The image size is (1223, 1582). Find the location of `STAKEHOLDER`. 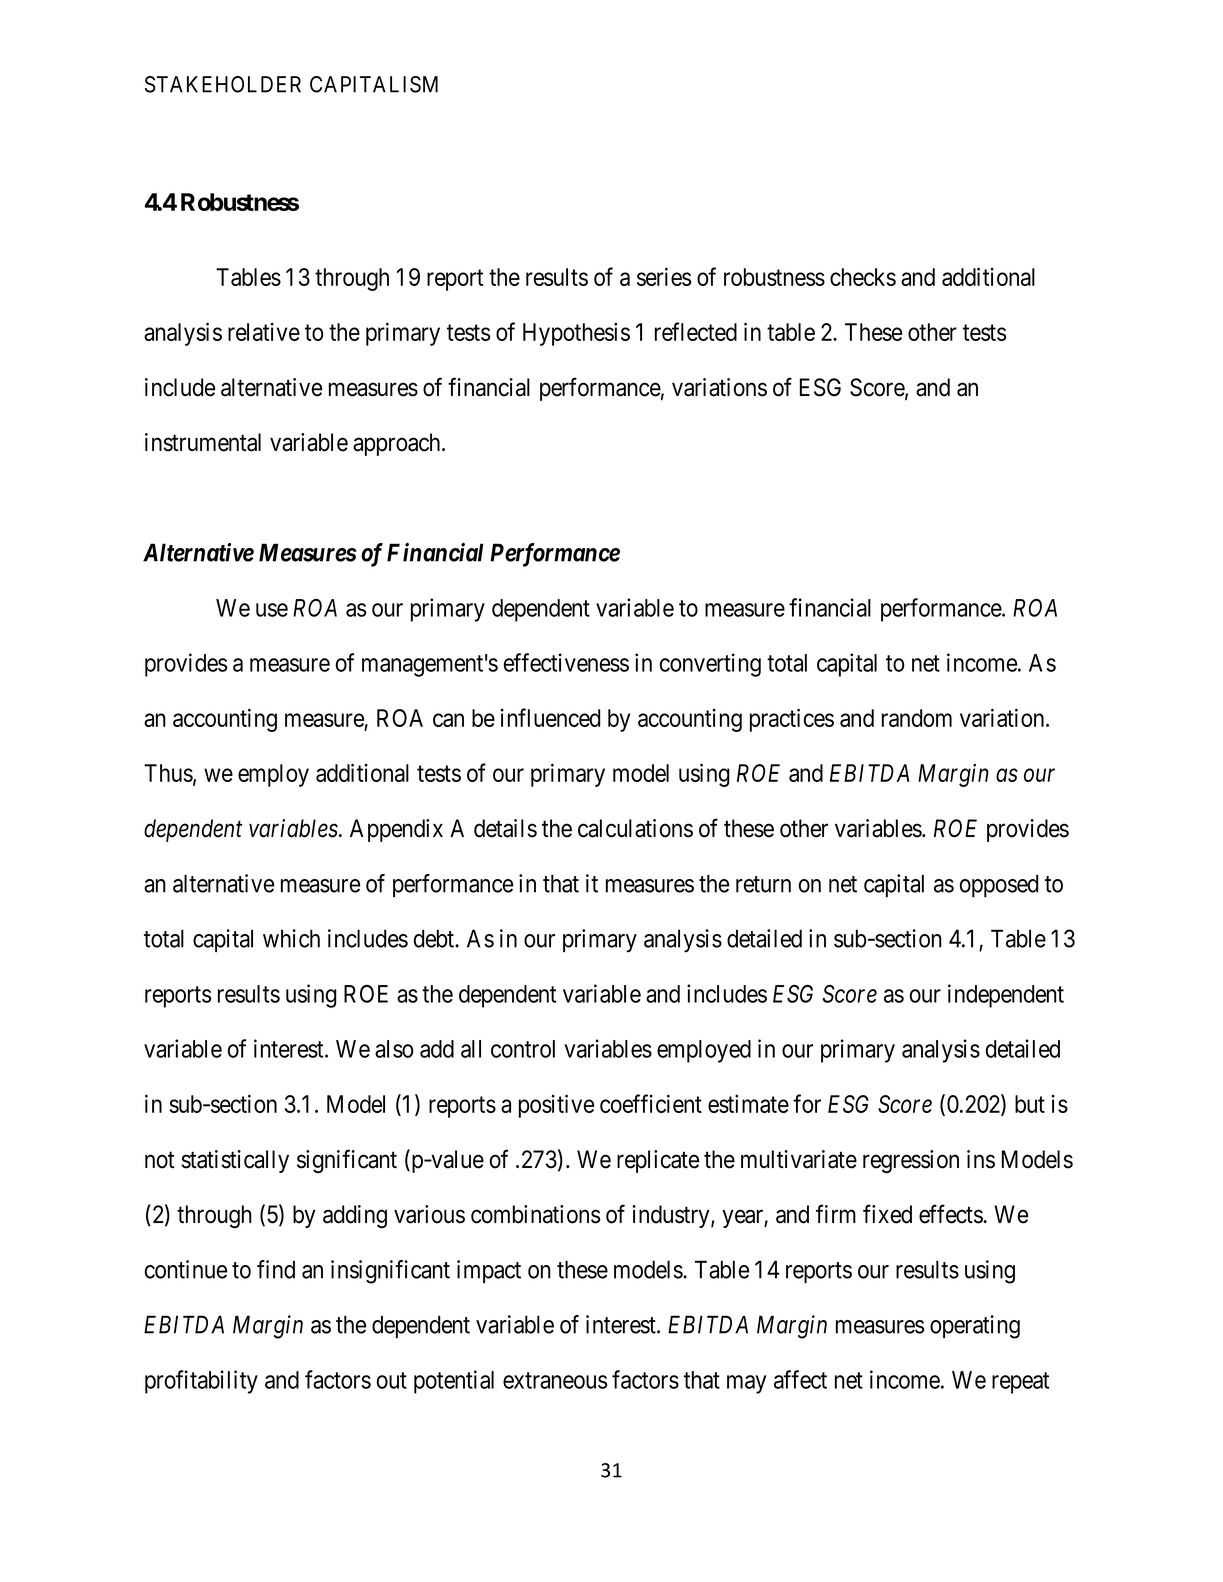

STAKEHOLDER is located at coordinates (223, 84).
